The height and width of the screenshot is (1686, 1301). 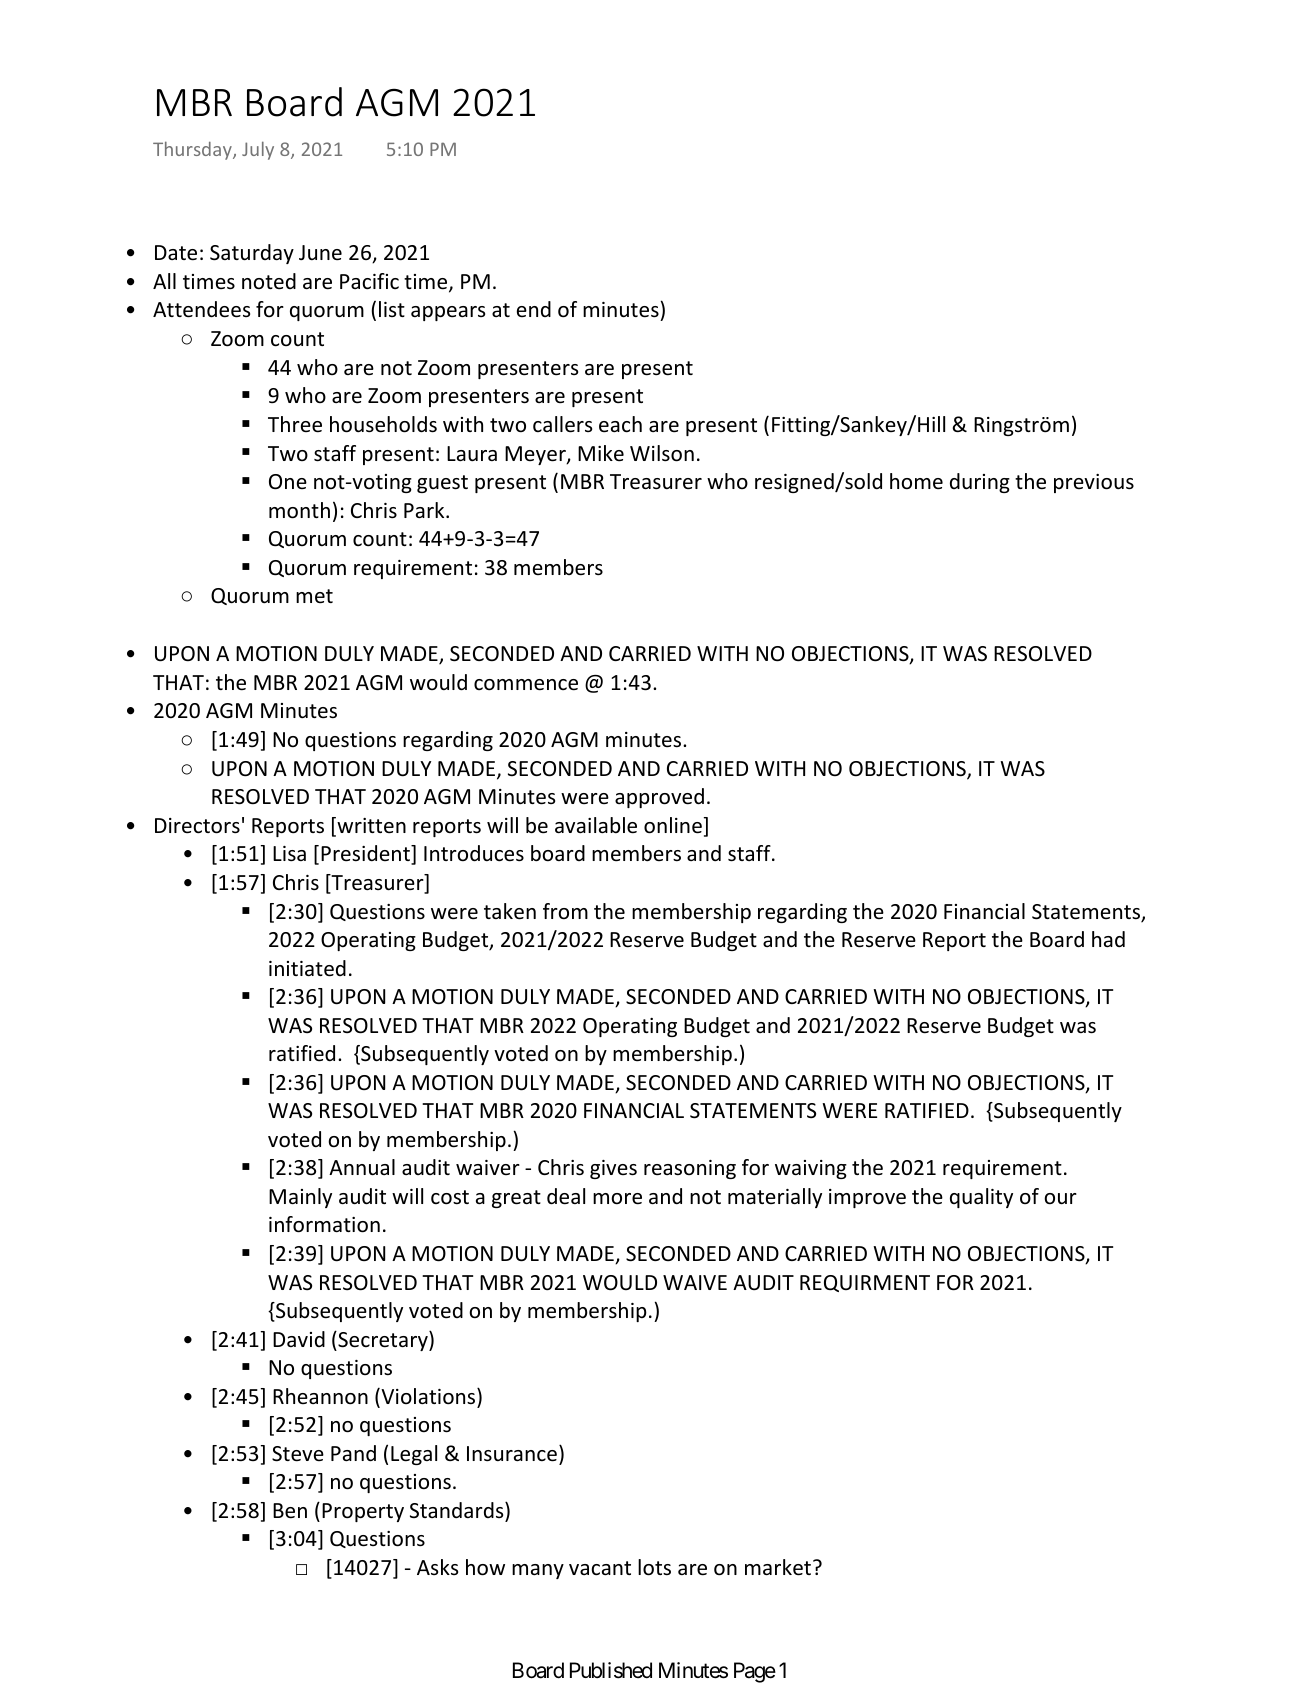 I want to click on Lisa, so click(x=289, y=853).
